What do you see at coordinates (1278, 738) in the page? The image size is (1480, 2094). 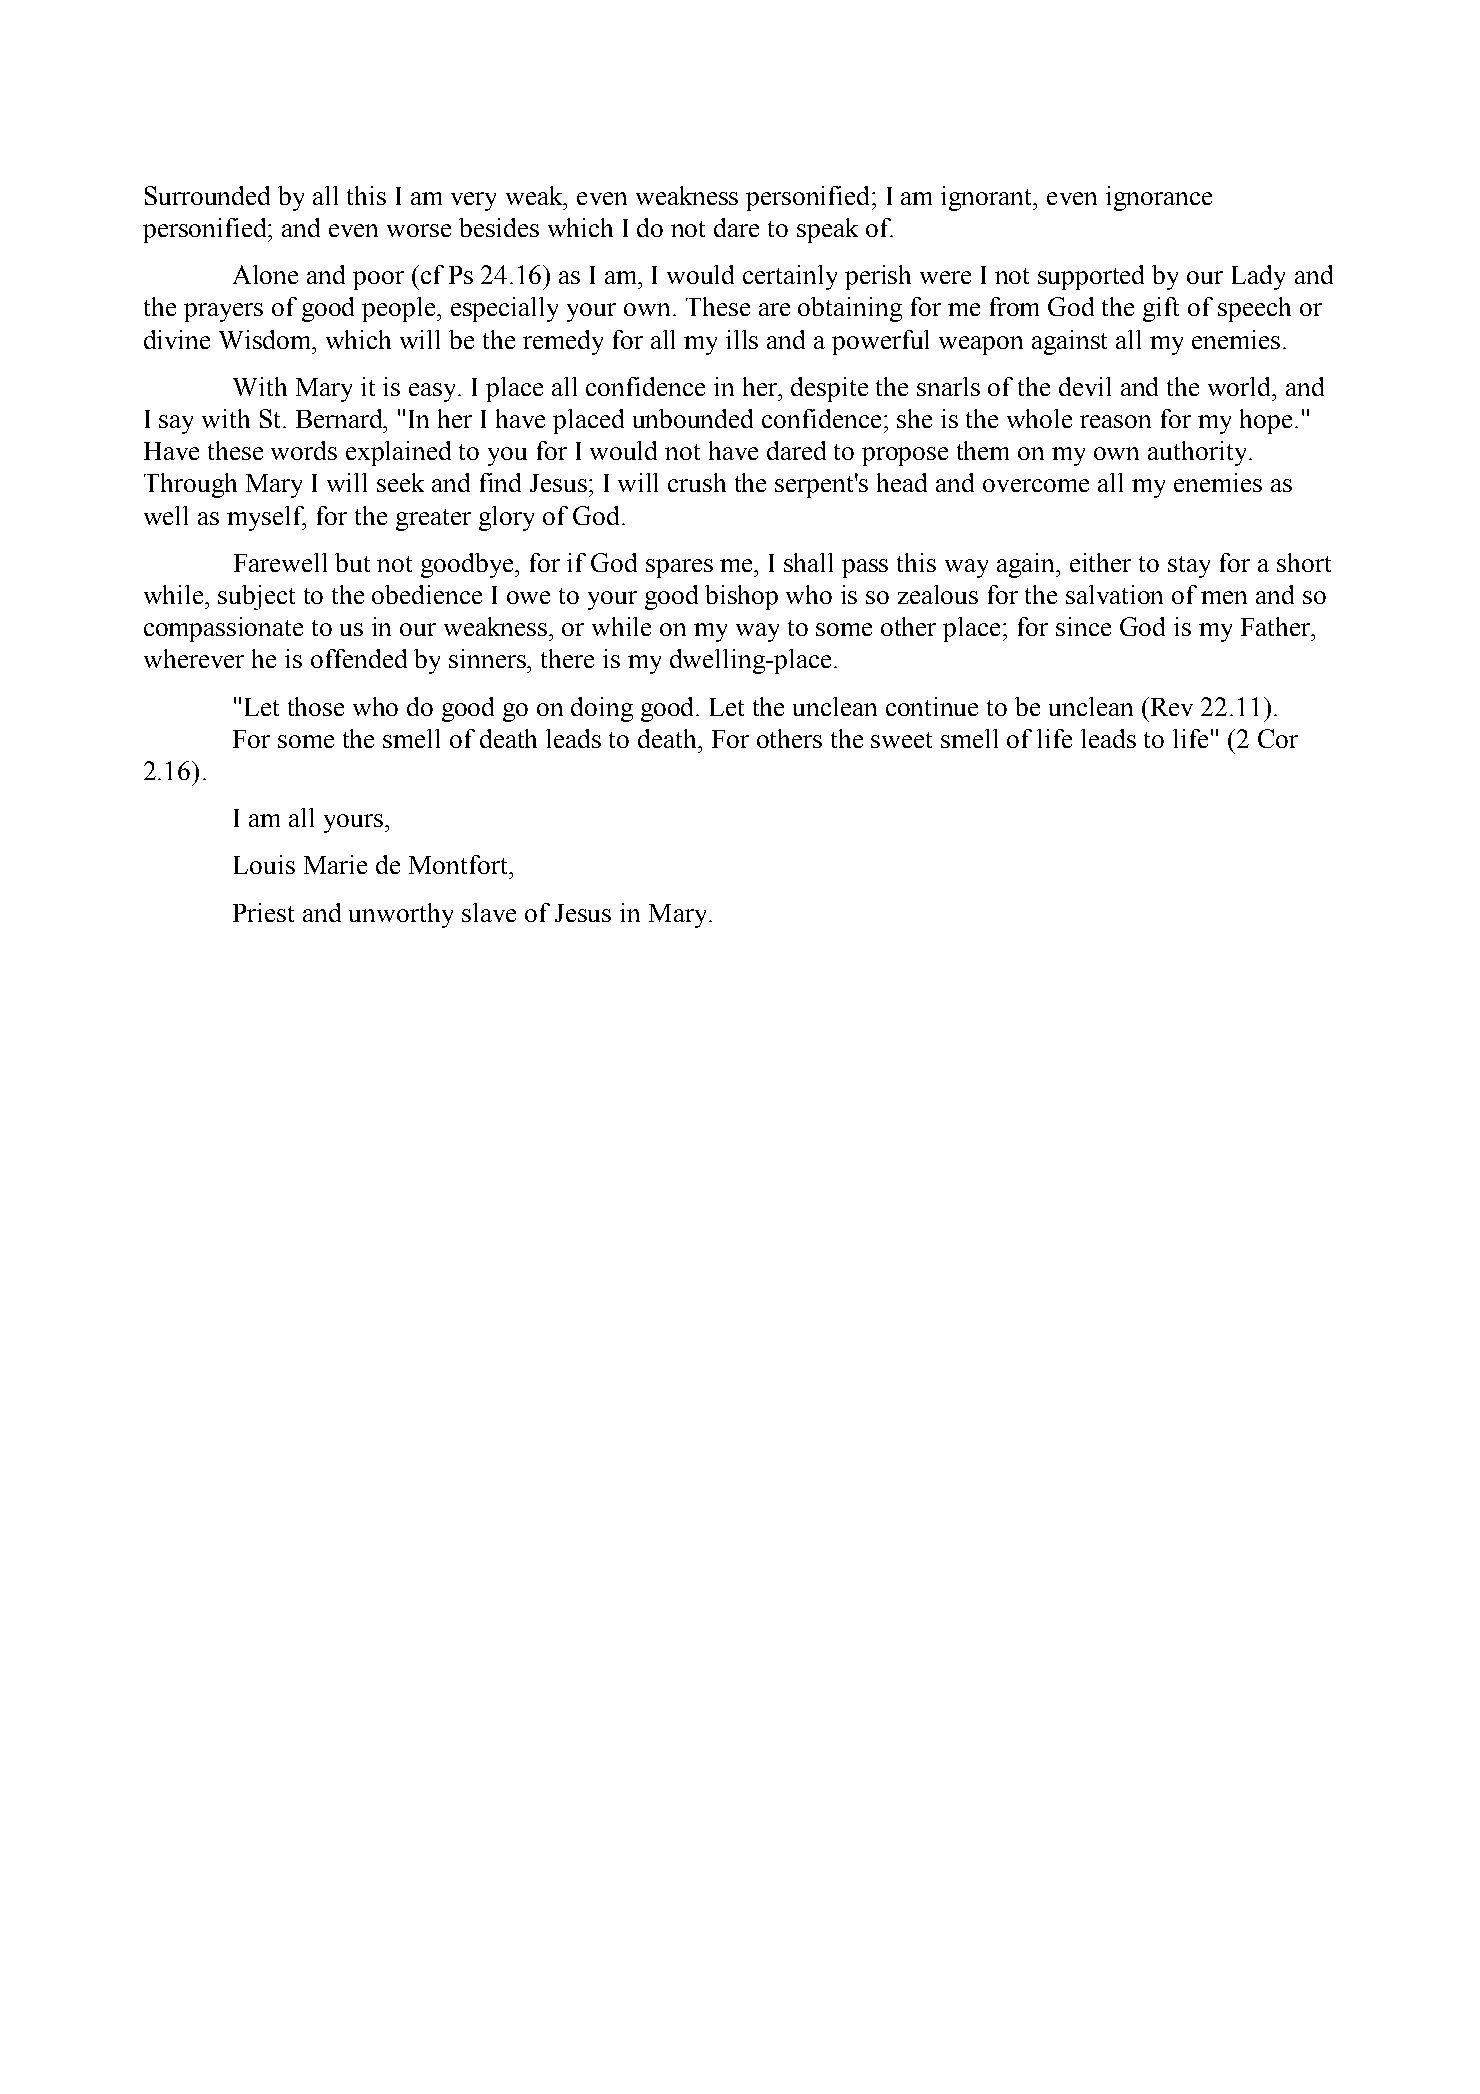 I see `Cor` at bounding box center [1278, 738].
